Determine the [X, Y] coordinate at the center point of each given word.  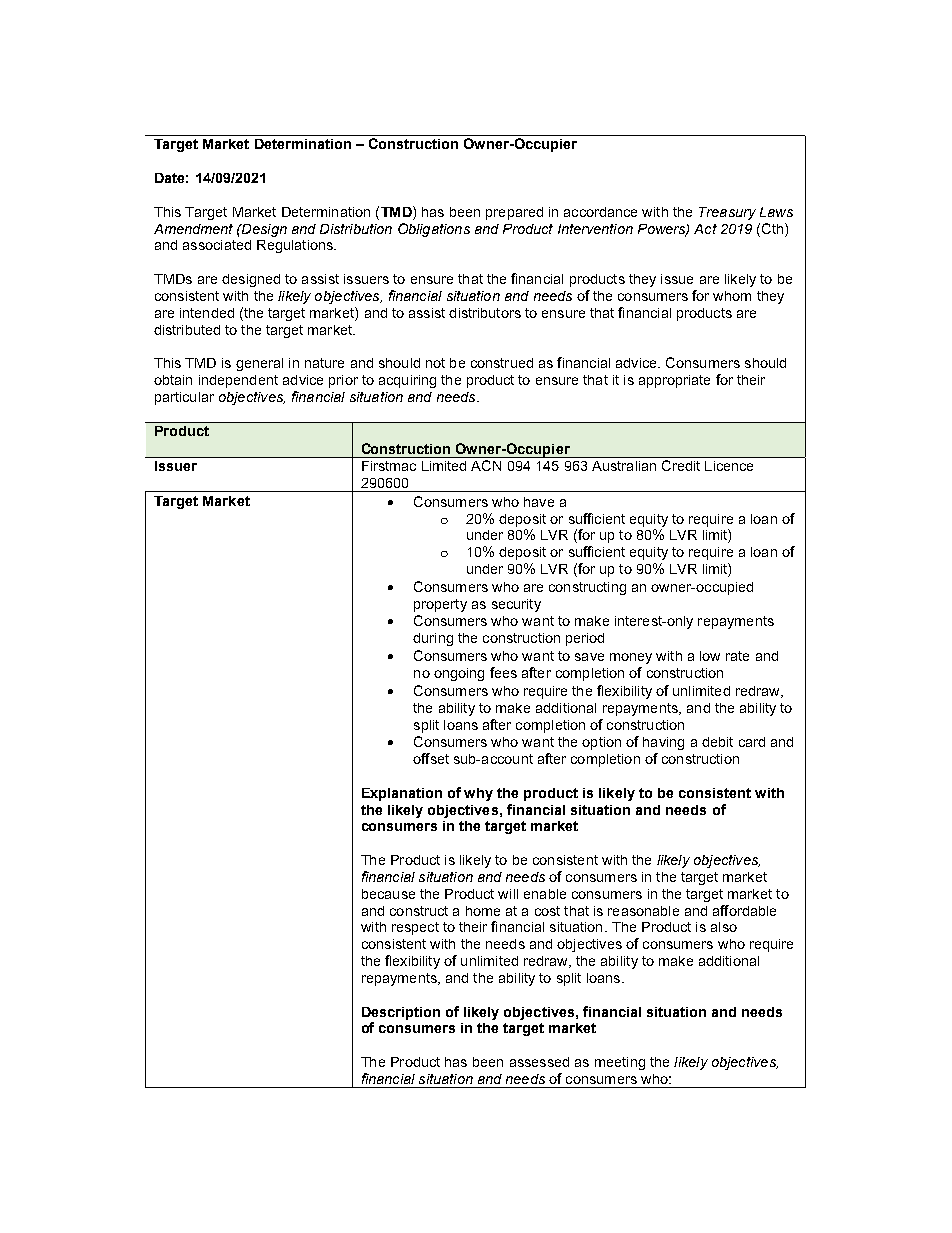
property [440, 605]
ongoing [459, 674]
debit [717, 742]
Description [401, 1013]
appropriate [674, 381]
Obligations [434, 230]
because [388, 894]
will [508, 894]
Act [705, 229]
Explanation [402, 794]
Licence [729, 466]
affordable [744, 910]
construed [502, 363]
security [516, 605]
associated [217, 245]
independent [238, 381]
